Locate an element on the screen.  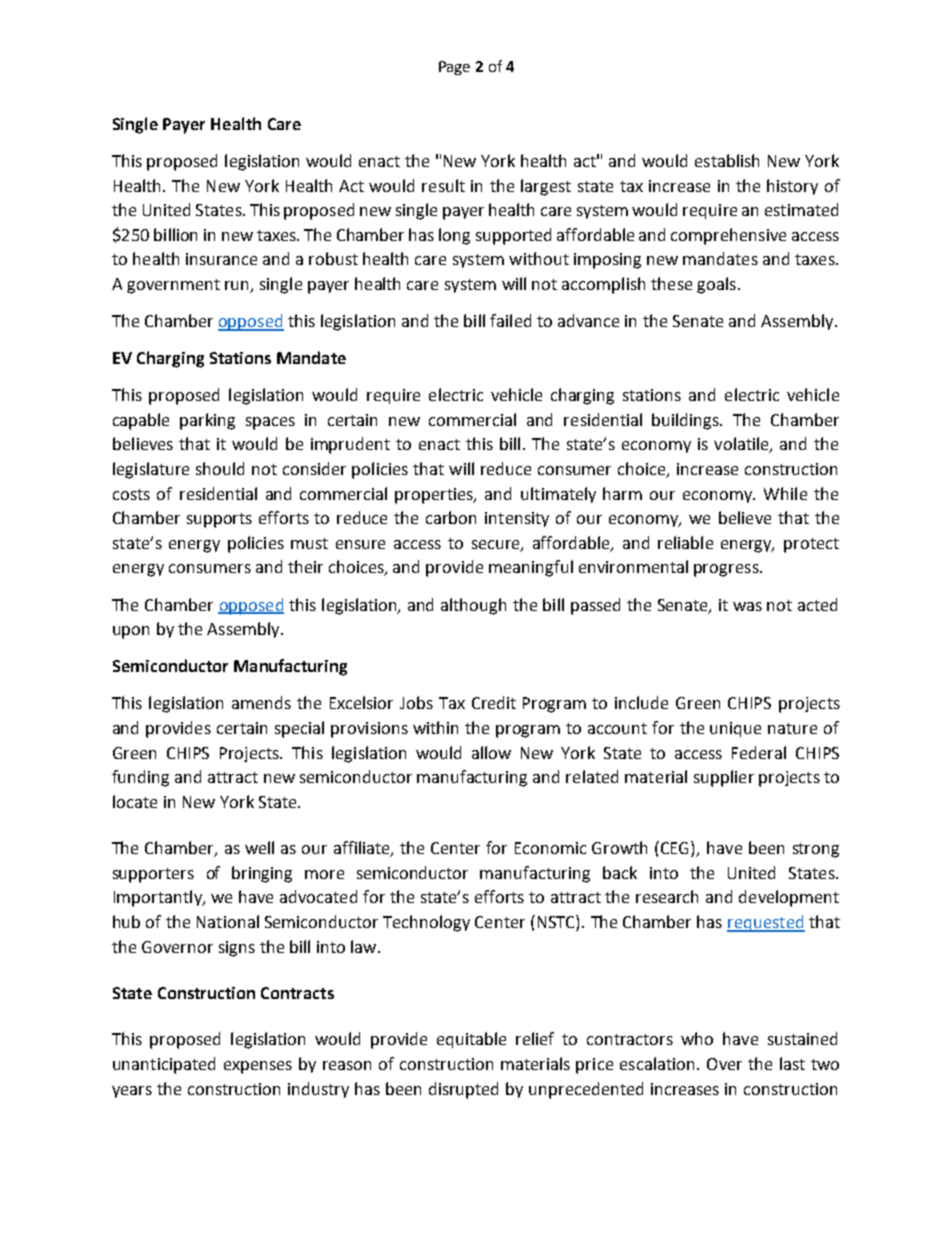
buildings is located at coordinates (687, 421).
